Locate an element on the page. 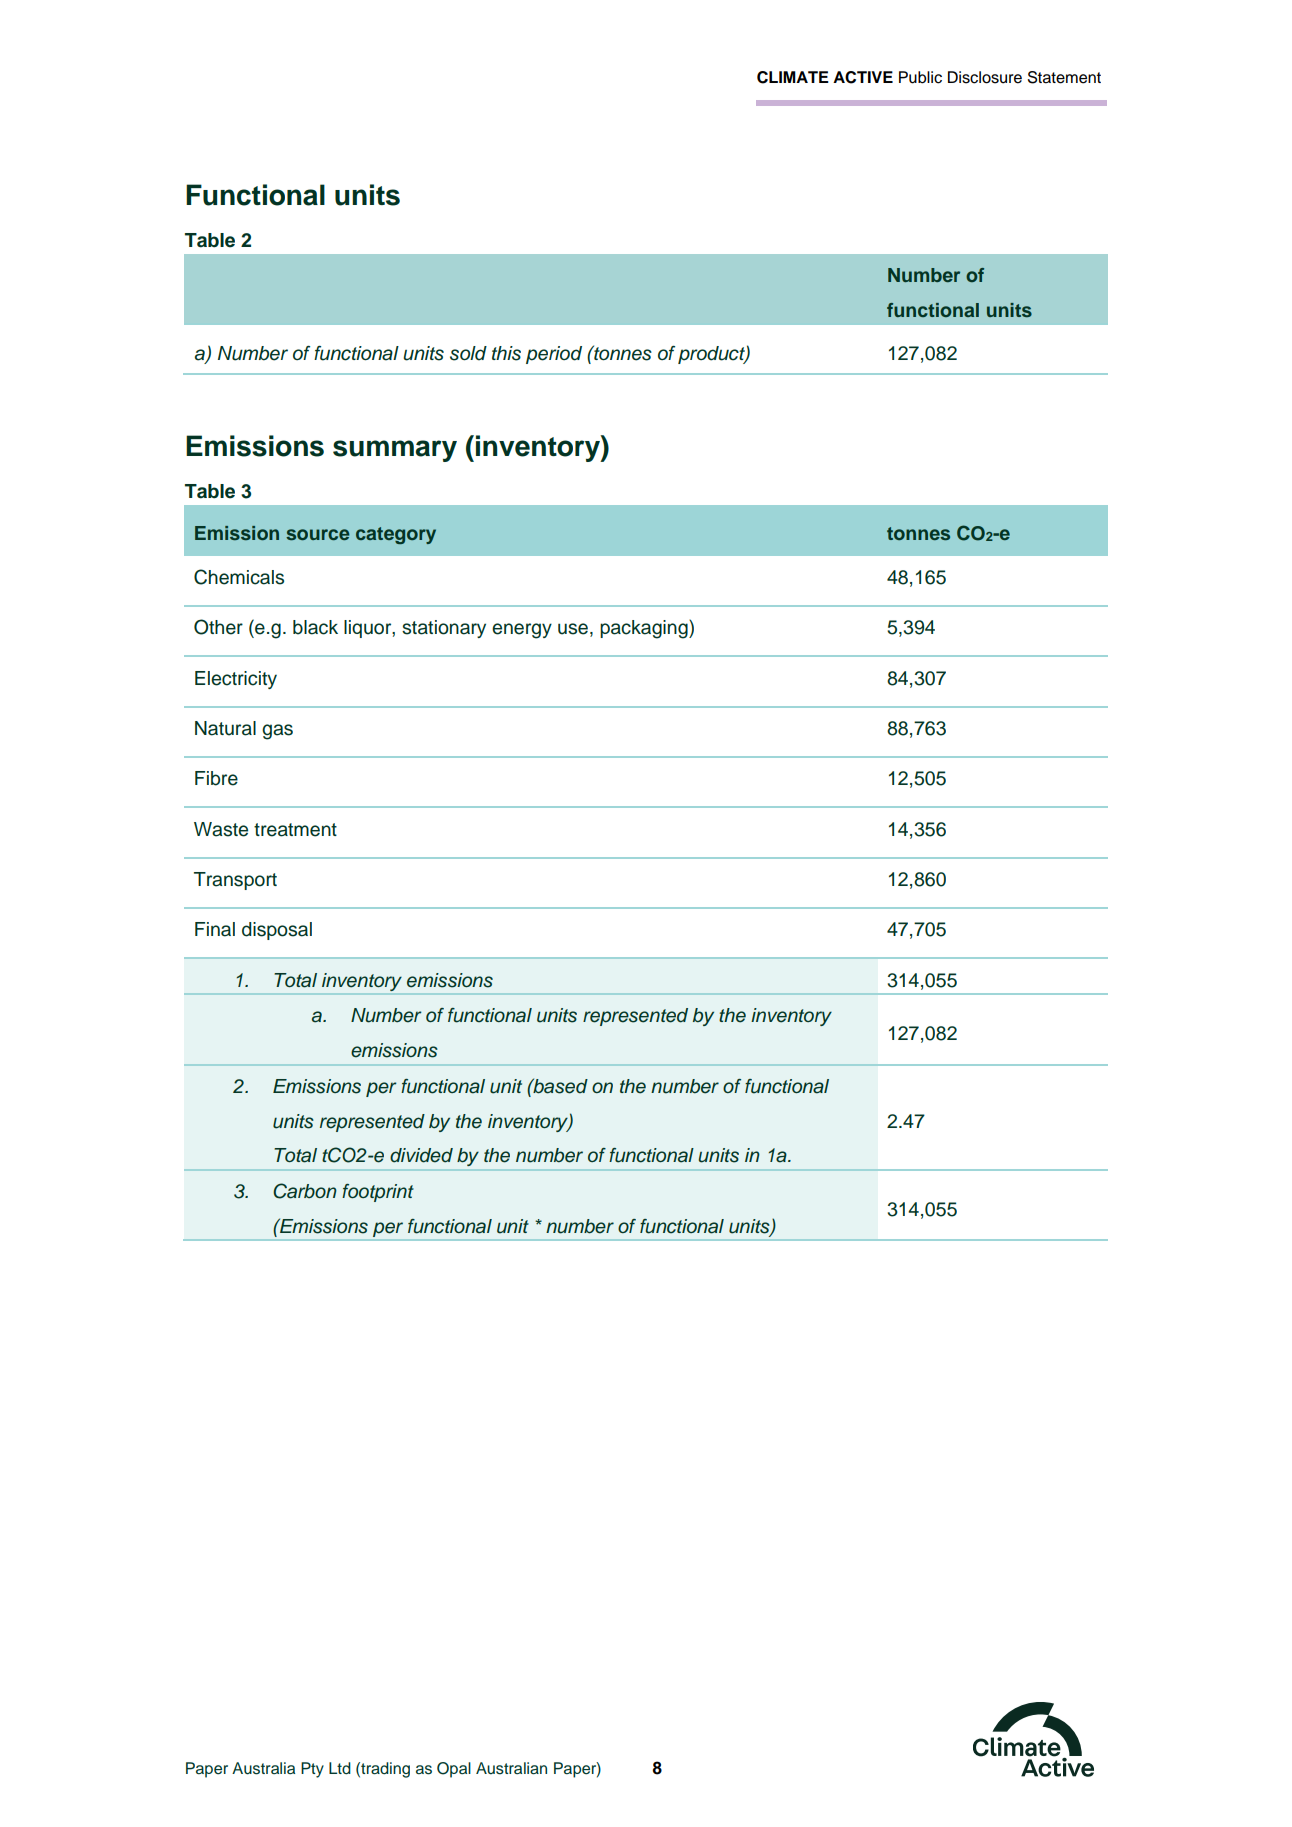  Carbon is located at coordinates (305, 1191).
